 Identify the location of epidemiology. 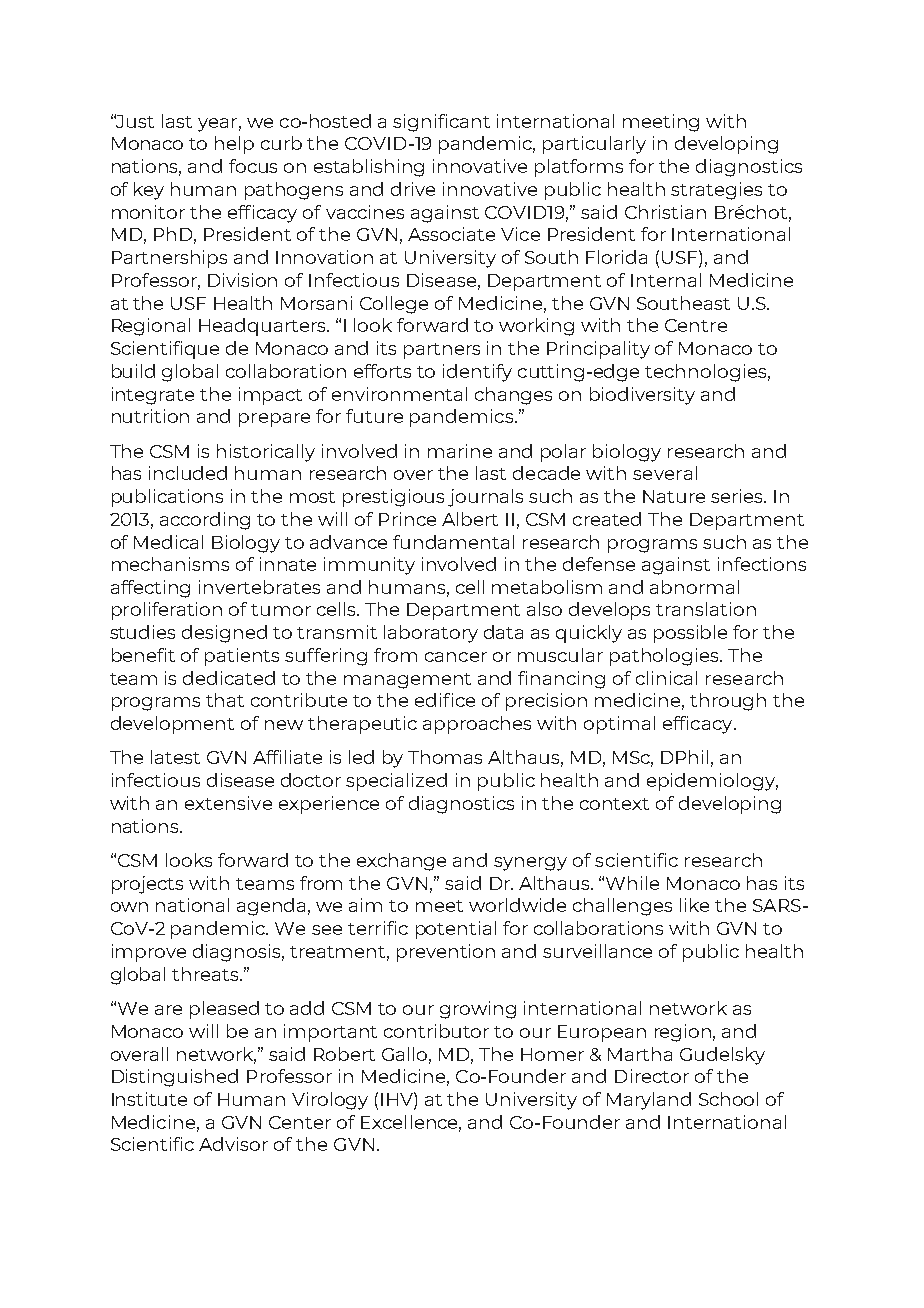
(712, 782).
